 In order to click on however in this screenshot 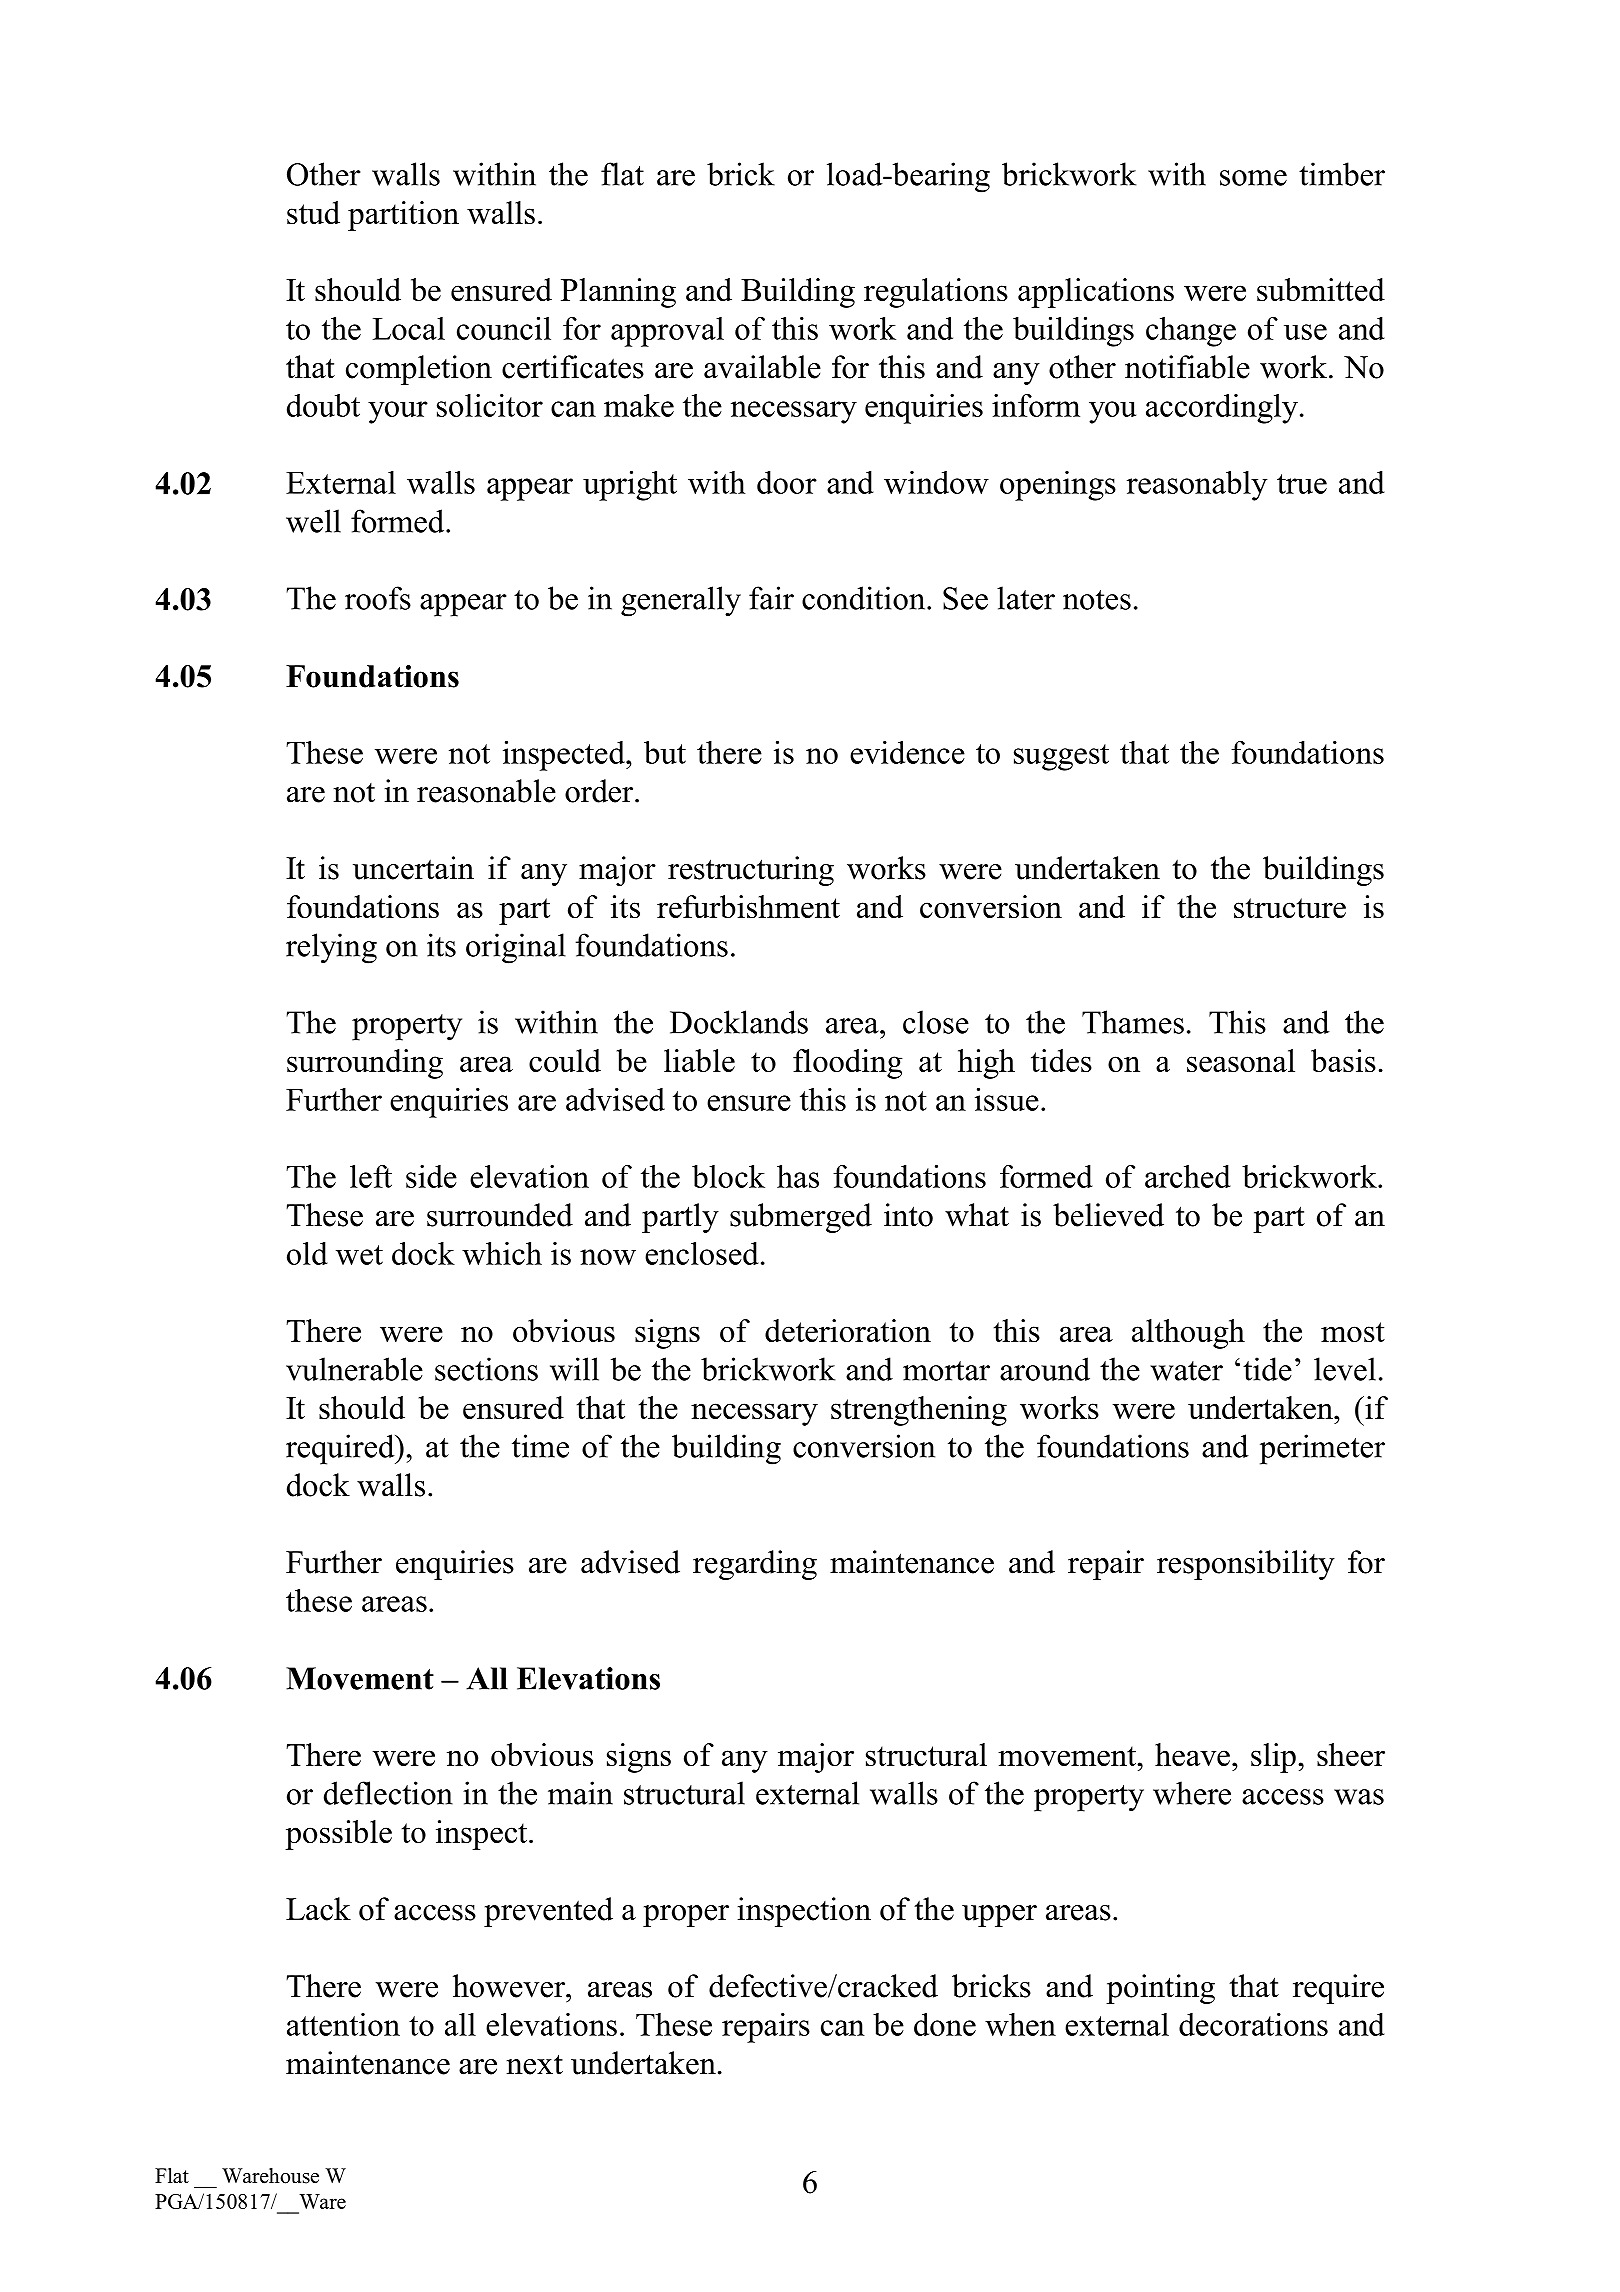, I will do `click(510, 1986)`.
